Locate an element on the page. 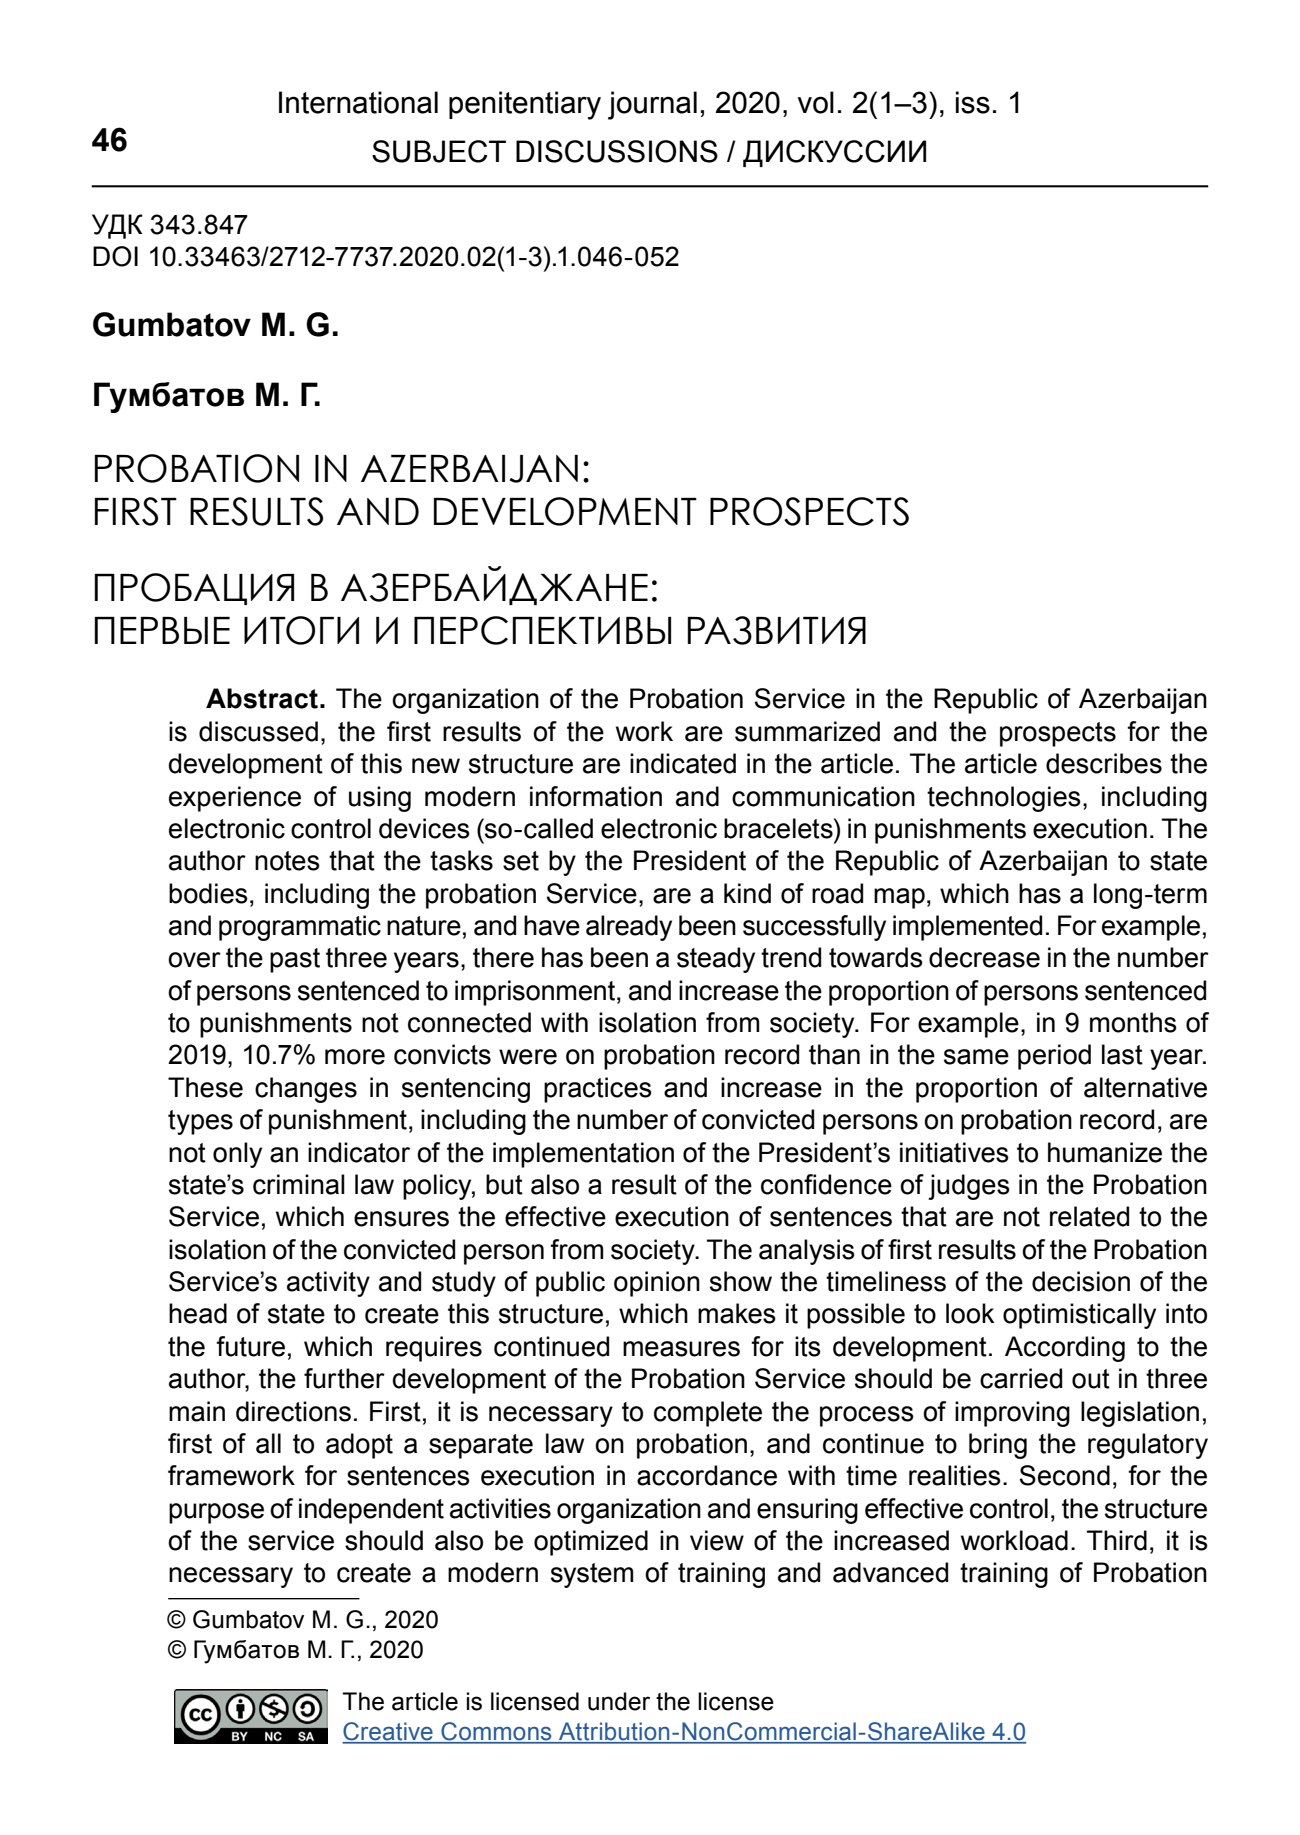  DISCUSSIONS is located at coordinates (617, 151).
